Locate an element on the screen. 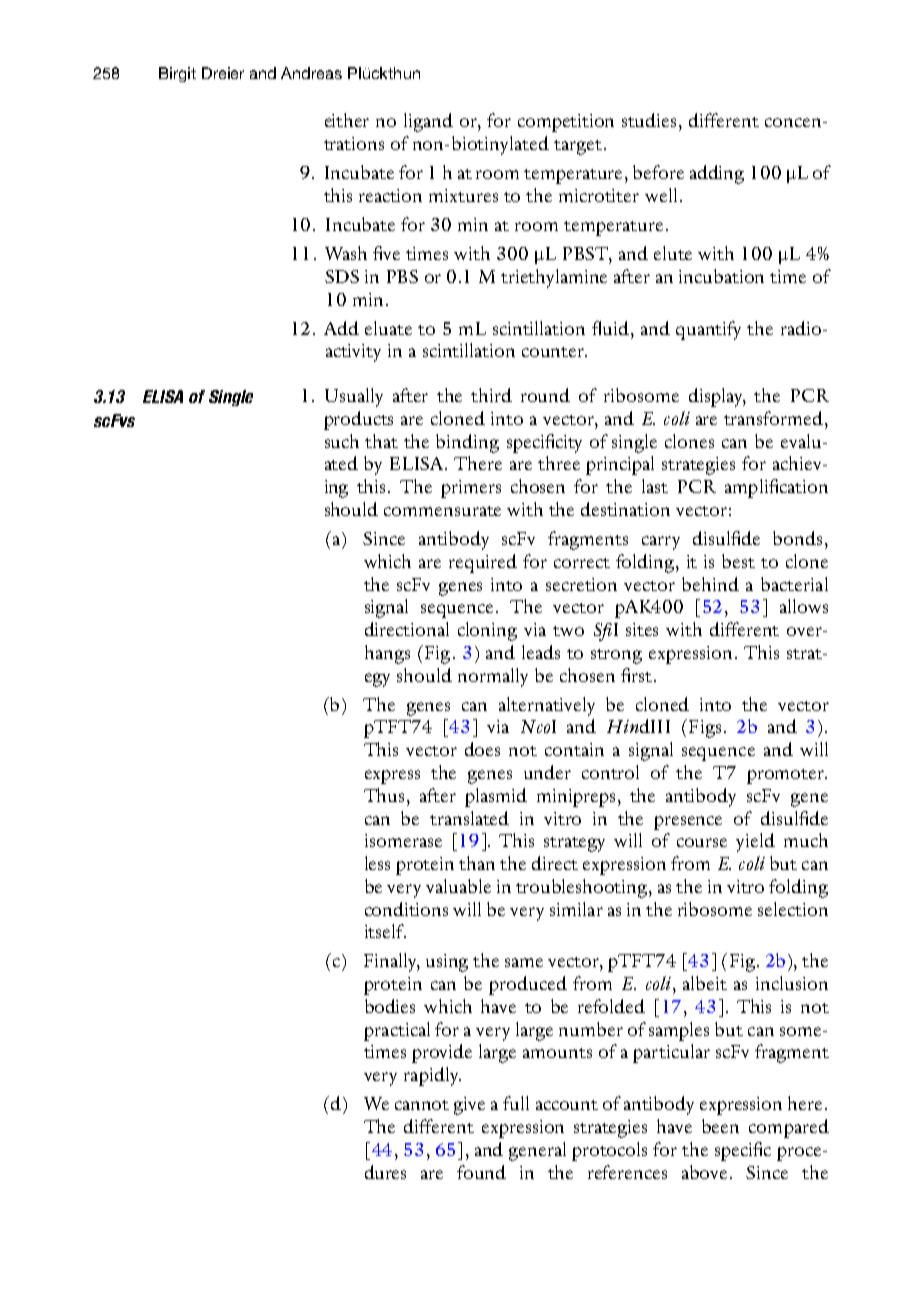 The width and height of the screenshot is (922, 1316). cloning is located at coordinates (487, 631).
